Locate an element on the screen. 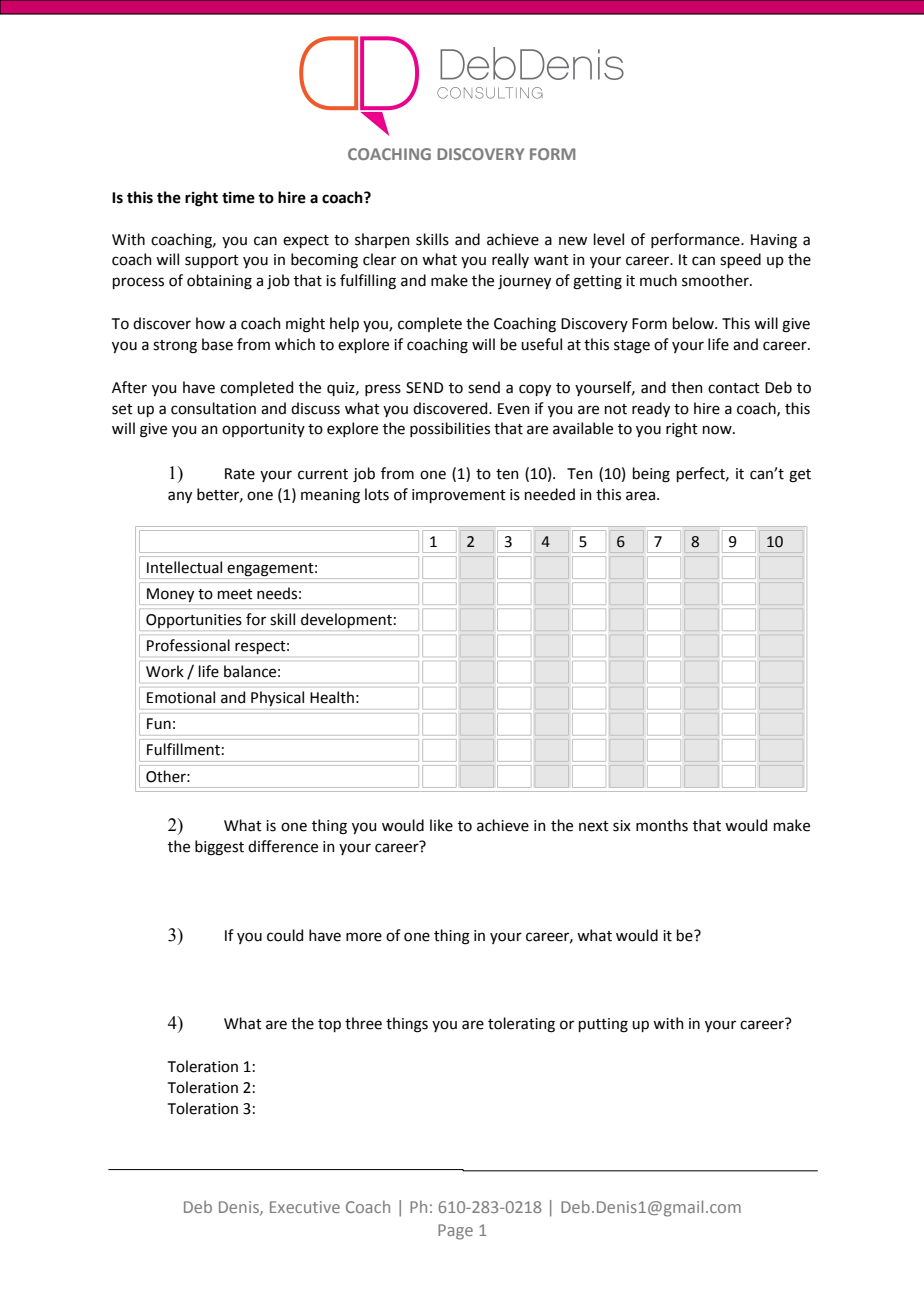  Page is located at coordinates (455, 1232).
